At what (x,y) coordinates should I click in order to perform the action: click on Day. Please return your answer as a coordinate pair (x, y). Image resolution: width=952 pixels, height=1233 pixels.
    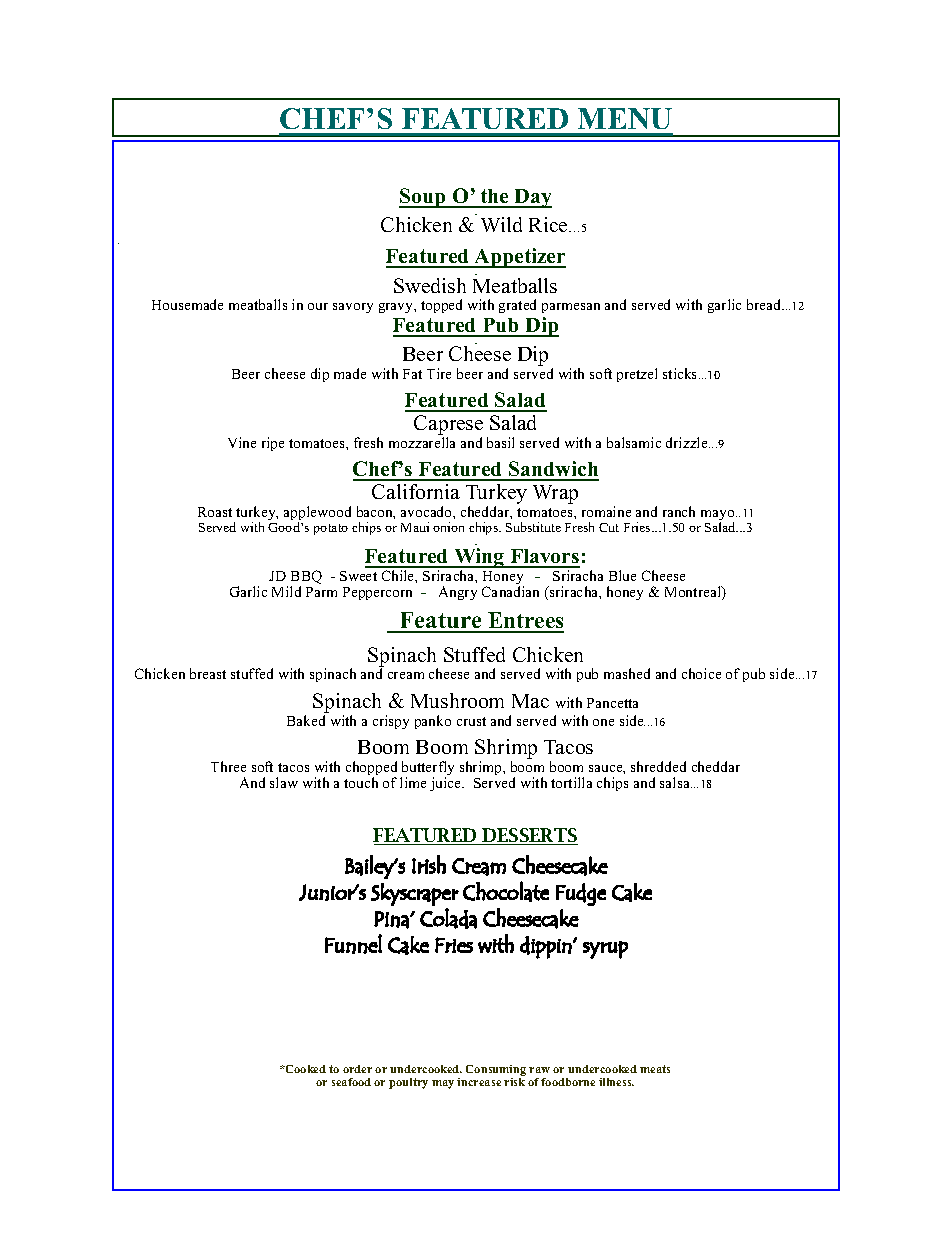
    Looking at the image, I should click on (532, 198).
